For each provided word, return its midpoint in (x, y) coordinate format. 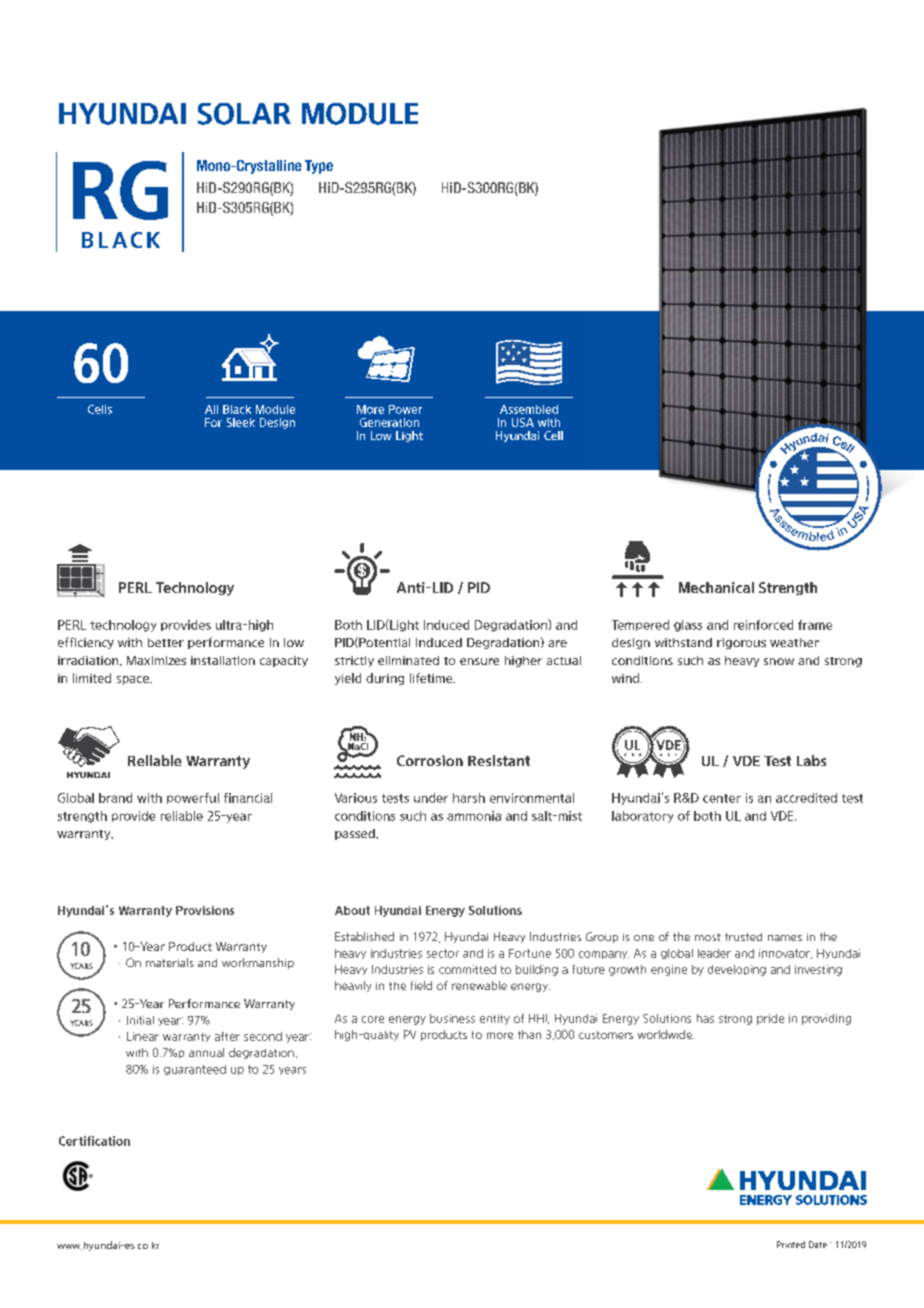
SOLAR (244, 114)
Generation (389, 422)
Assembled (529, 409)
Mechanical (716, 587)
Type (319, 167)
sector (443, 953)
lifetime (432, 678)
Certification (94, 1141)
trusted (743, 937)
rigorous (741, 643)
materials (170, 962)
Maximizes (156, 660)
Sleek (241, 422)
